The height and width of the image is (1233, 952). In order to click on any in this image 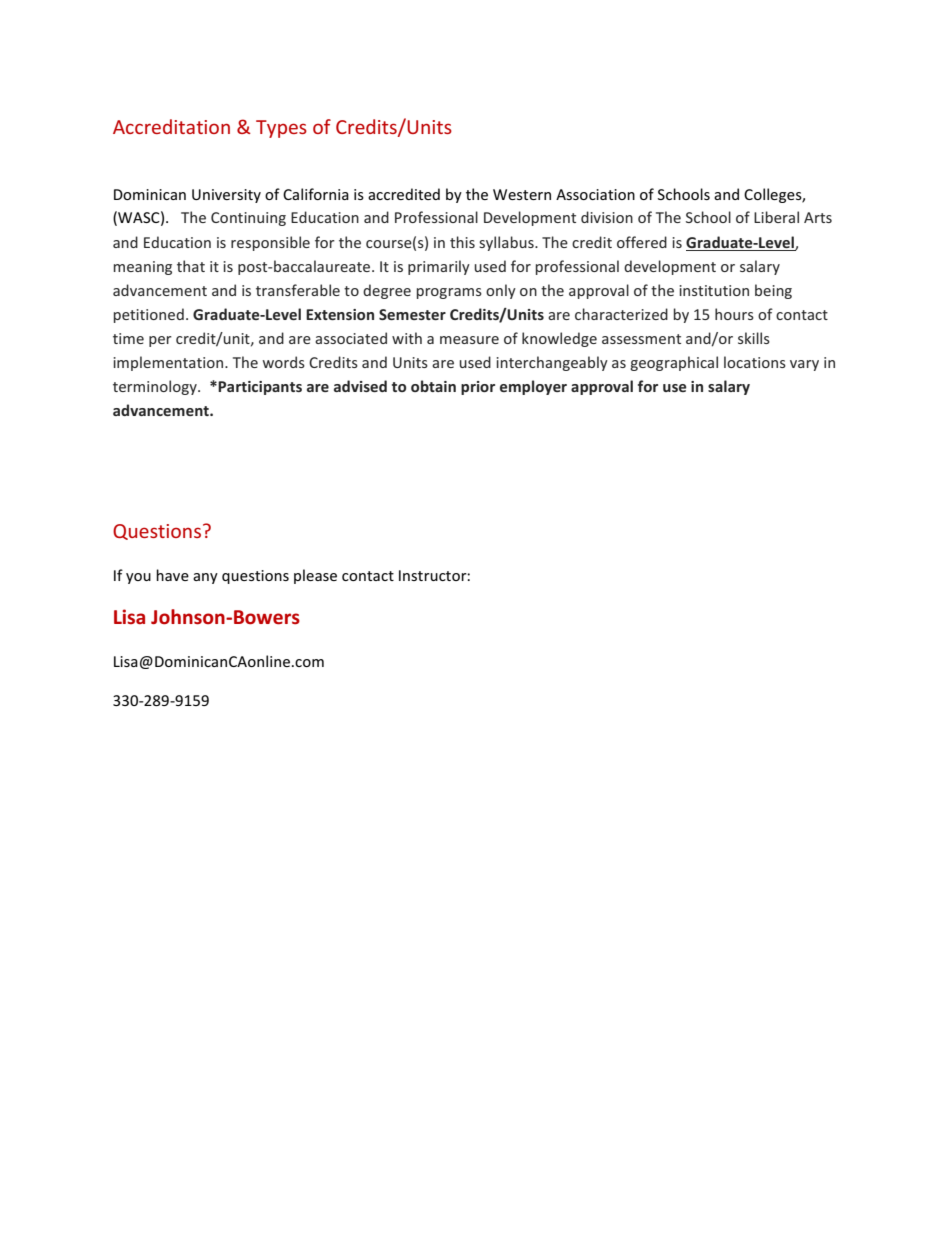, I will do `click(205, 578)`.
